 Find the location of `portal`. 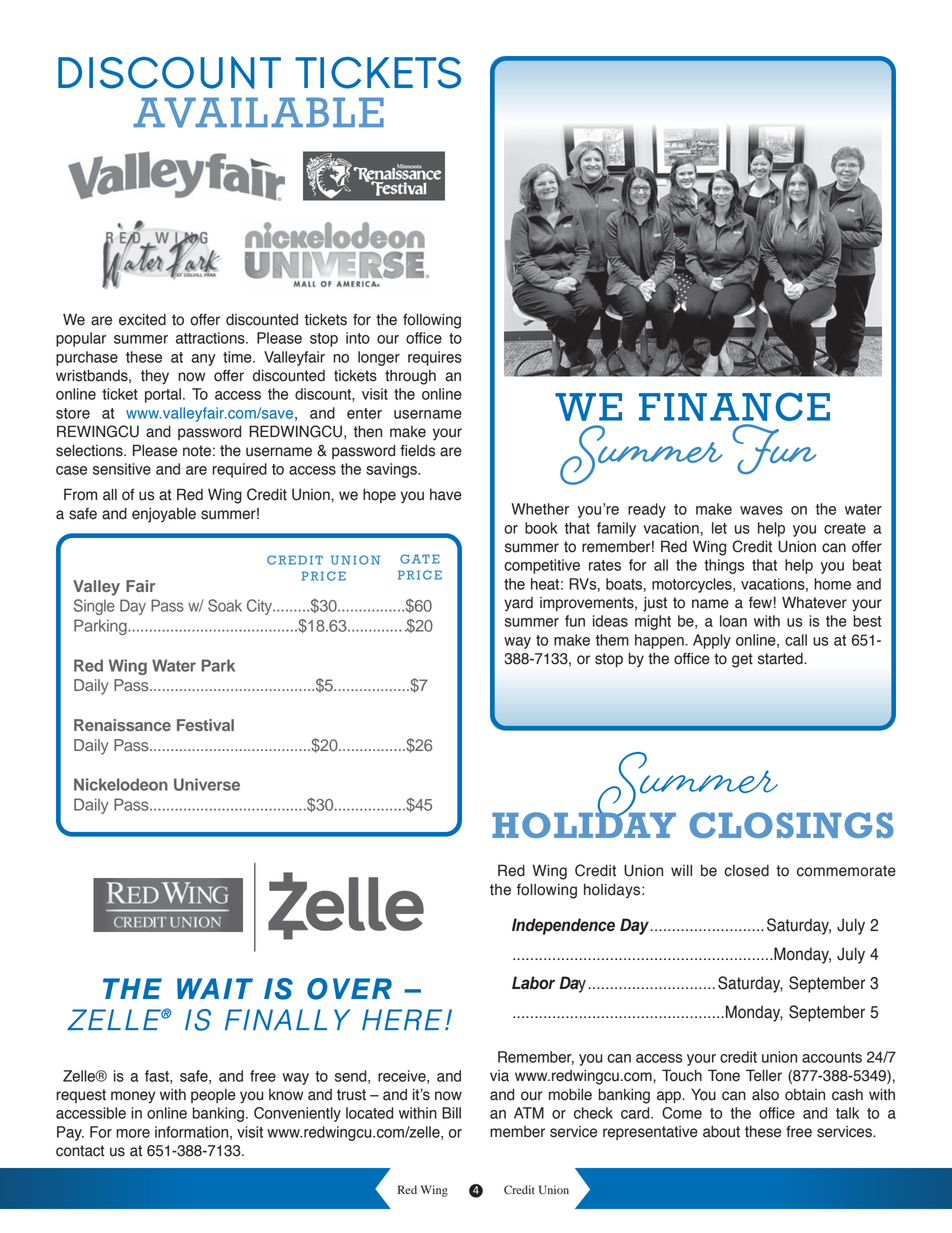

portal is located at coordinates (163, 395).
